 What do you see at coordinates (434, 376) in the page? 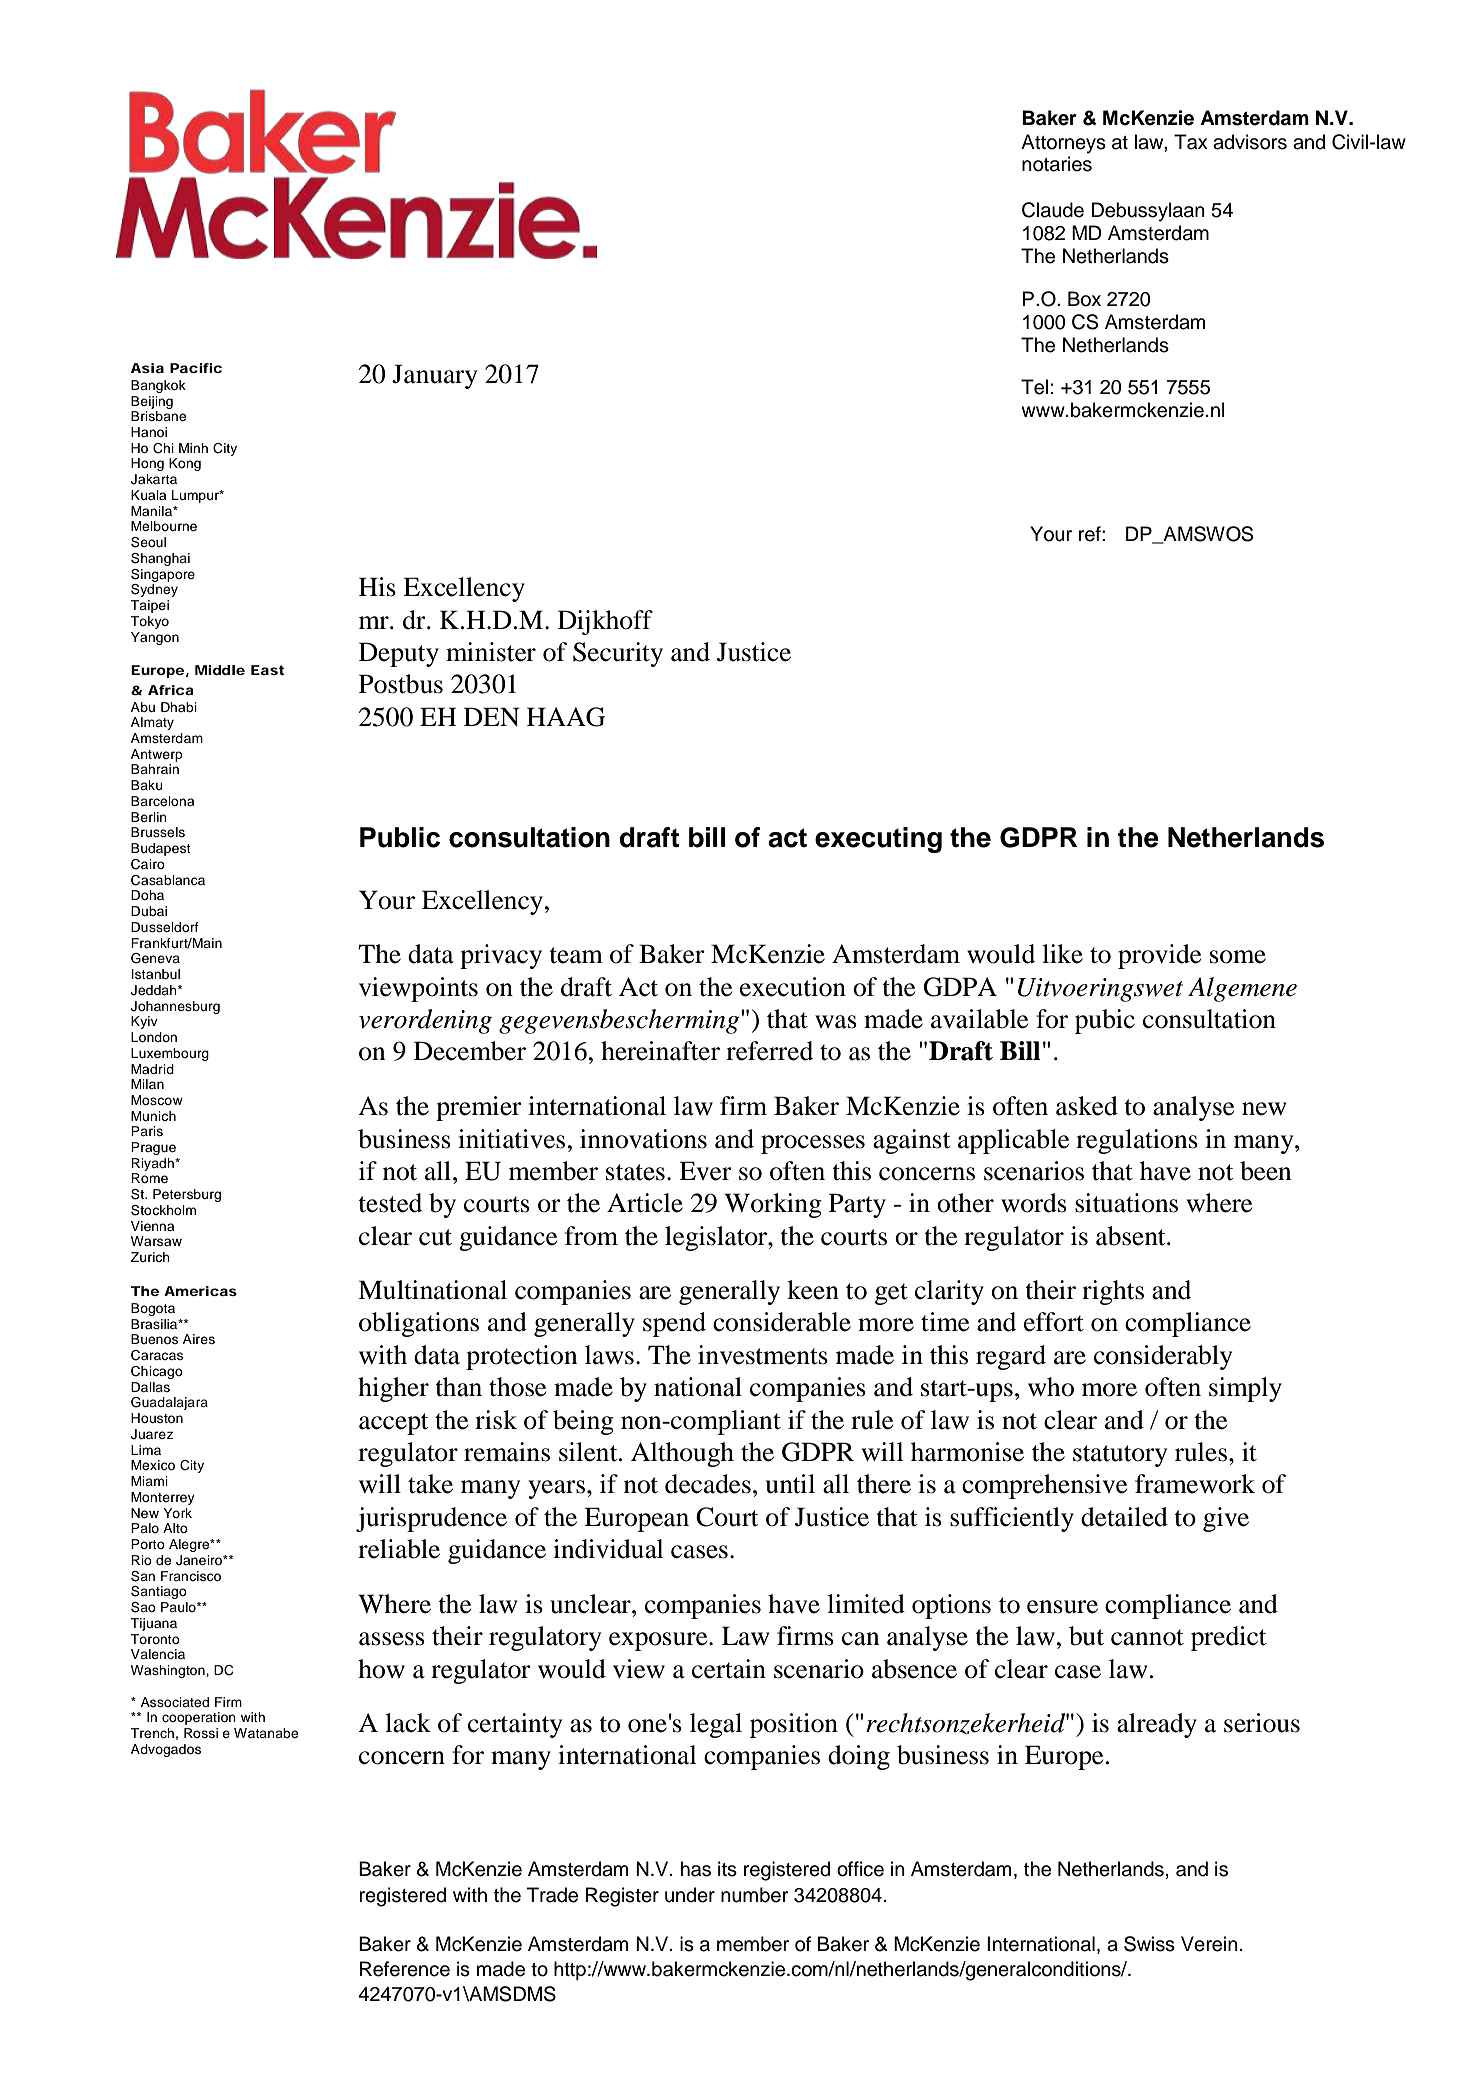
I see `January` at bounding box center [434, 376].
